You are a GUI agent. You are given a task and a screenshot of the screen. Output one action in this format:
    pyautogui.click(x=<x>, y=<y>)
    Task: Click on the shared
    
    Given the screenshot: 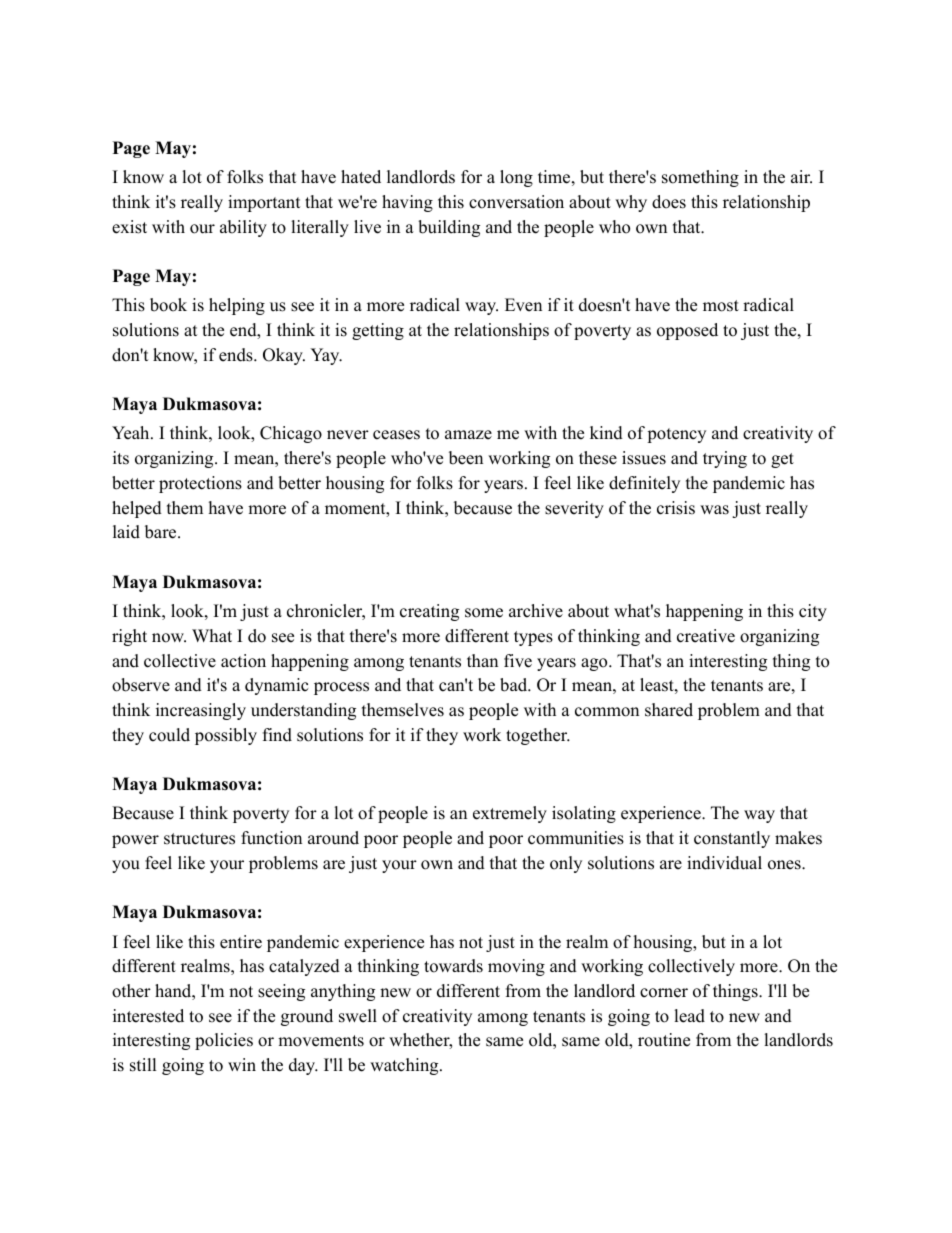 What is the action you would take?
    pyautogui.click(x=669, y=710)
